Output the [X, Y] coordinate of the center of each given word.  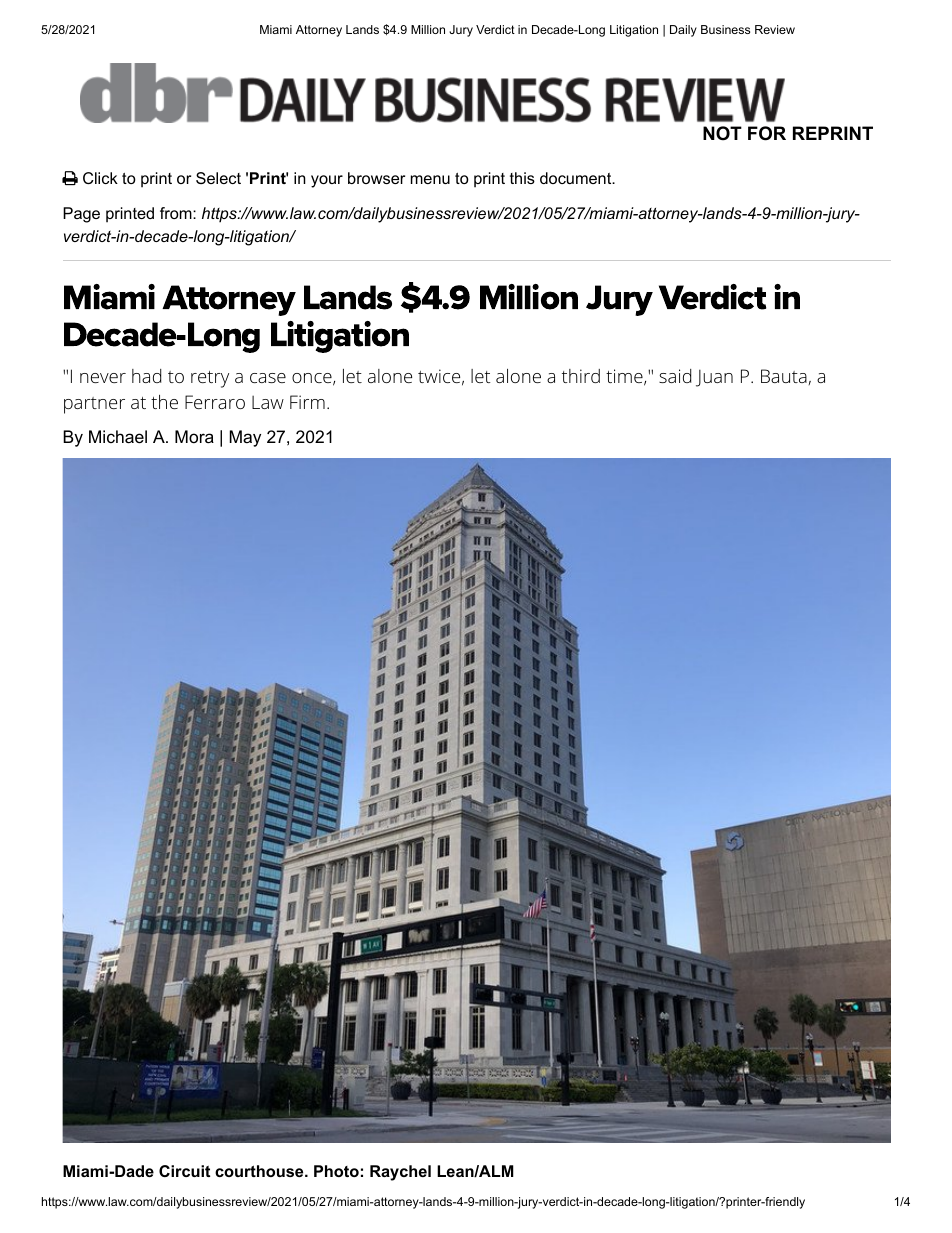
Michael [118, 437]
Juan [714, 378]
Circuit [184, 1171]
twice [439, 376]
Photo [336, 1171]
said [675, 376]
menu [430, 179]
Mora [194, 436]
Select [218, 178]
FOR [767, 133]
